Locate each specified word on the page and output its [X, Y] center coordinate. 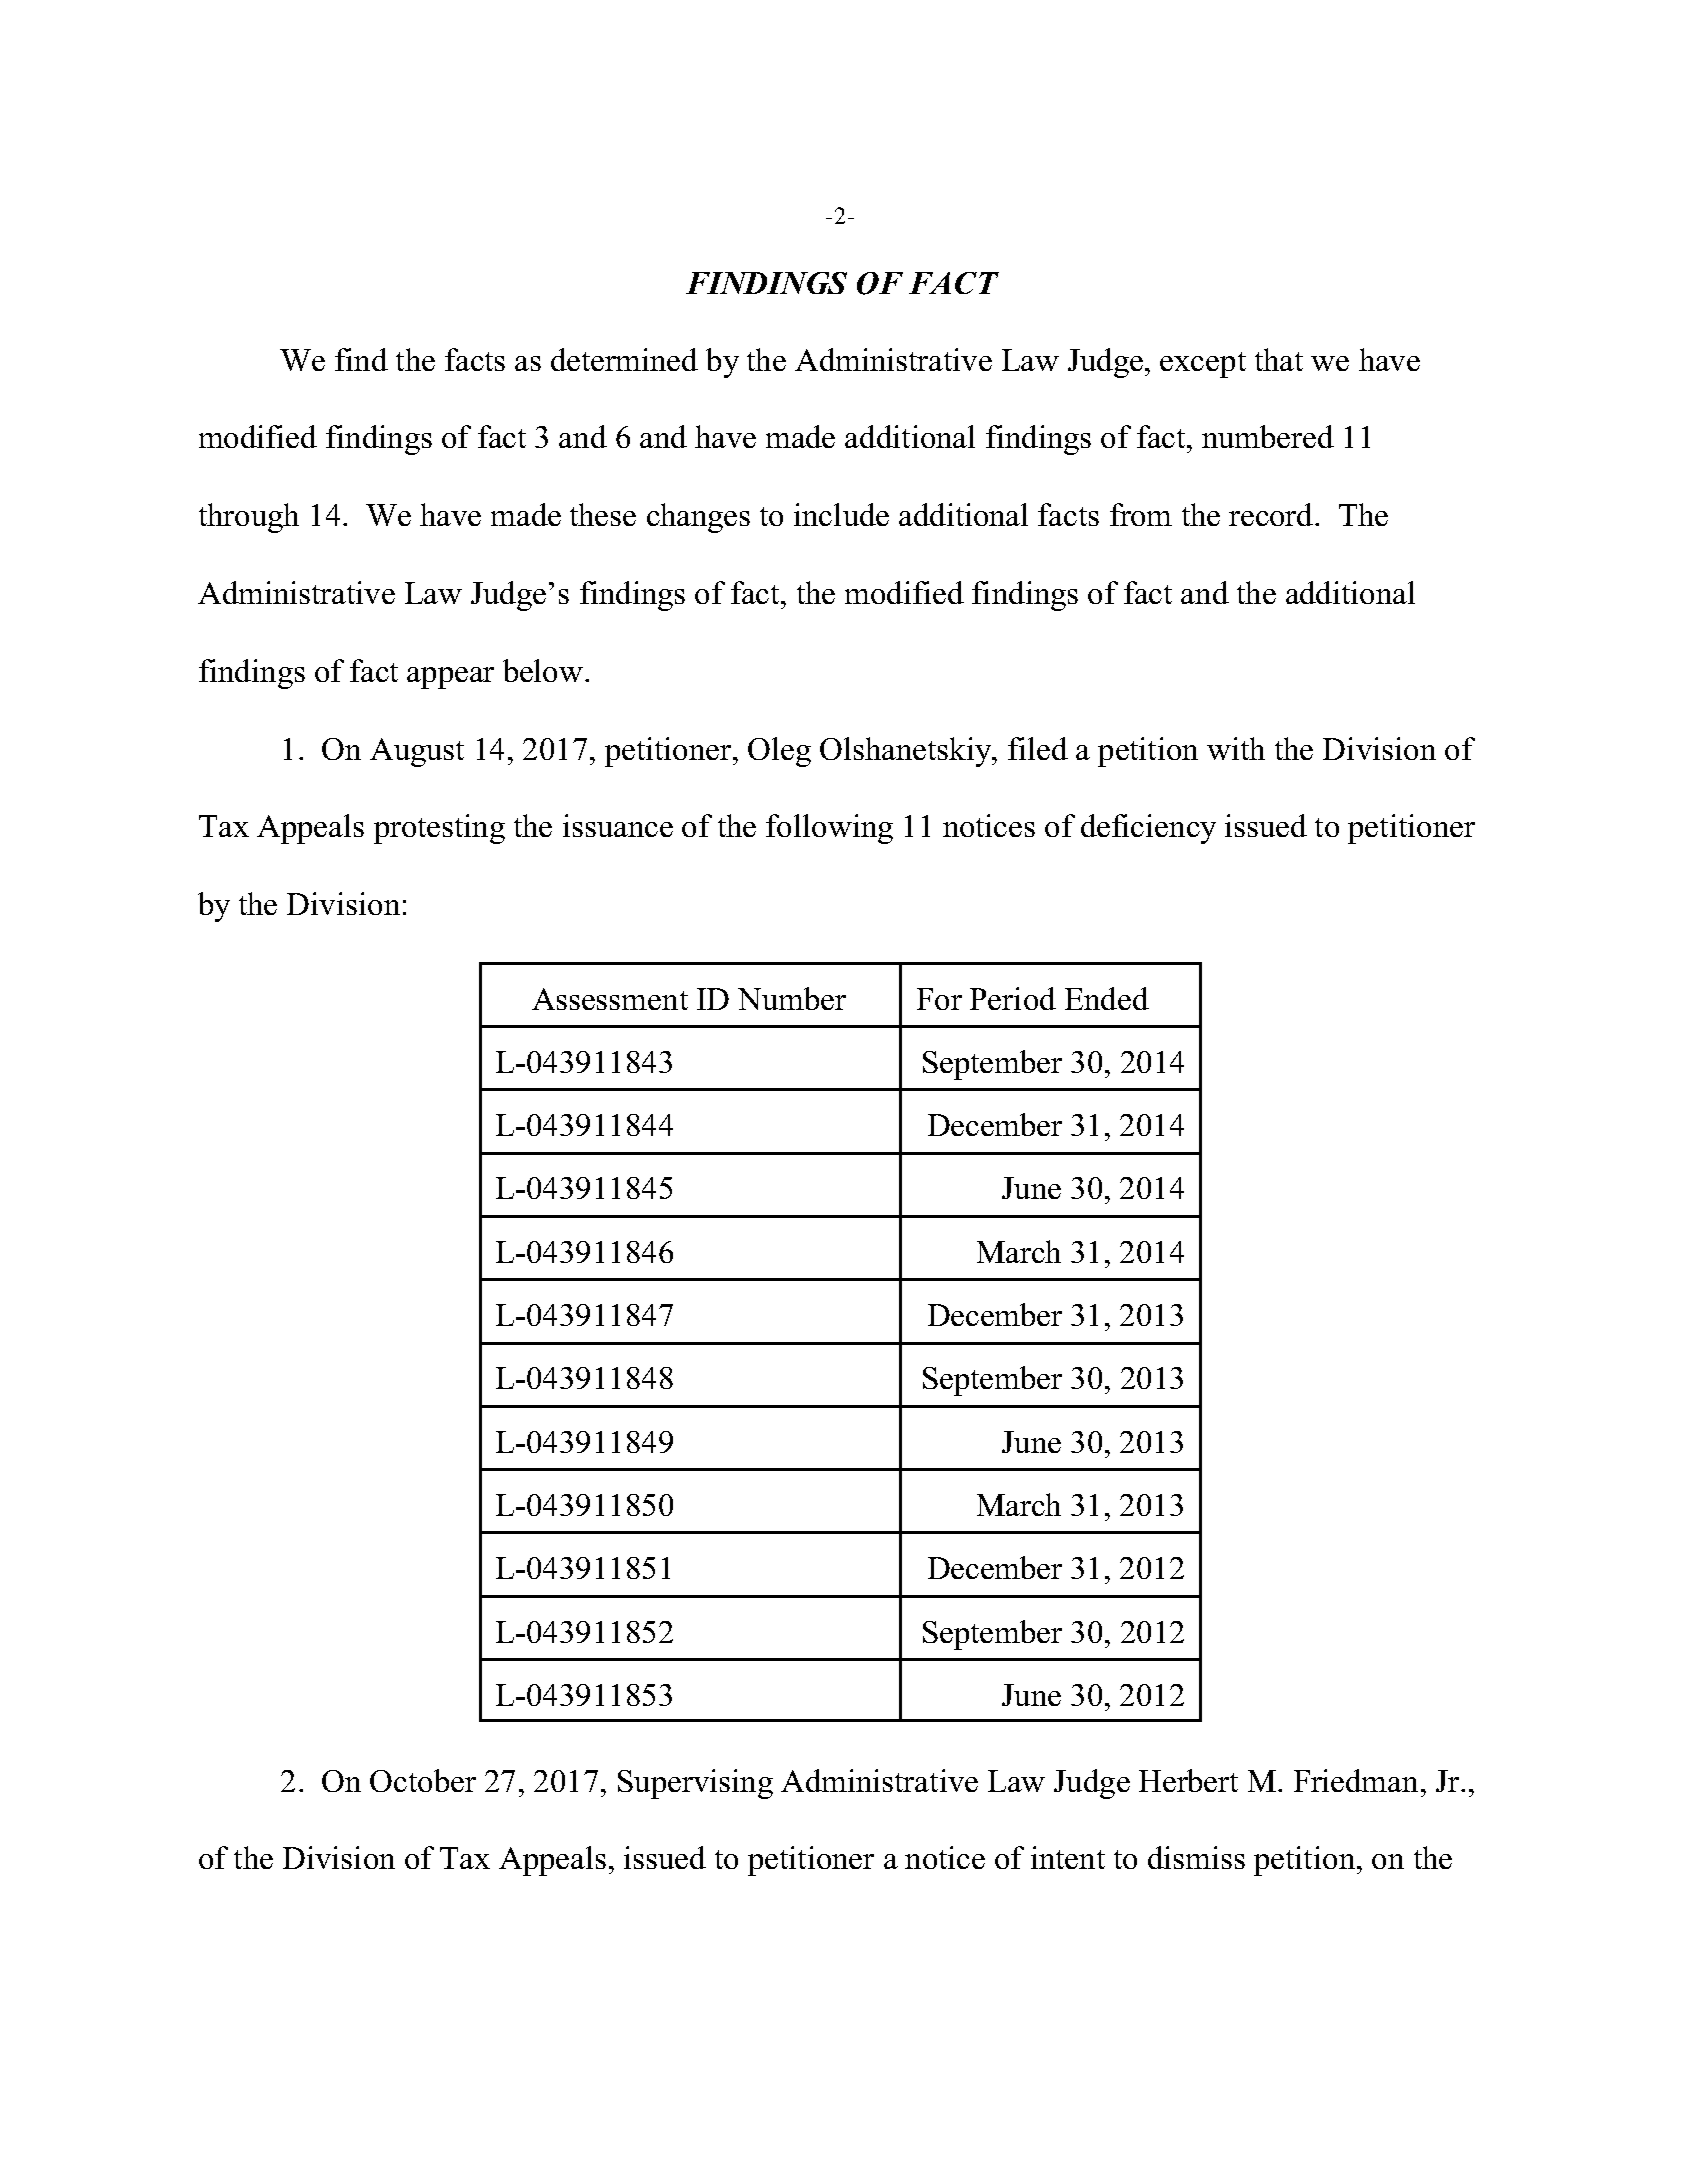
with [1236, 748]
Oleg [779, 752]
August [417, 752]
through [249, 518]
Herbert [1188, 1780]
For [939, 999]
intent [1068, 1857]
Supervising [695, 1784]
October [423, 1780]
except [1203, 365]
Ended [1107, 998]
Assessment [610, 999]
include [841, 514]
